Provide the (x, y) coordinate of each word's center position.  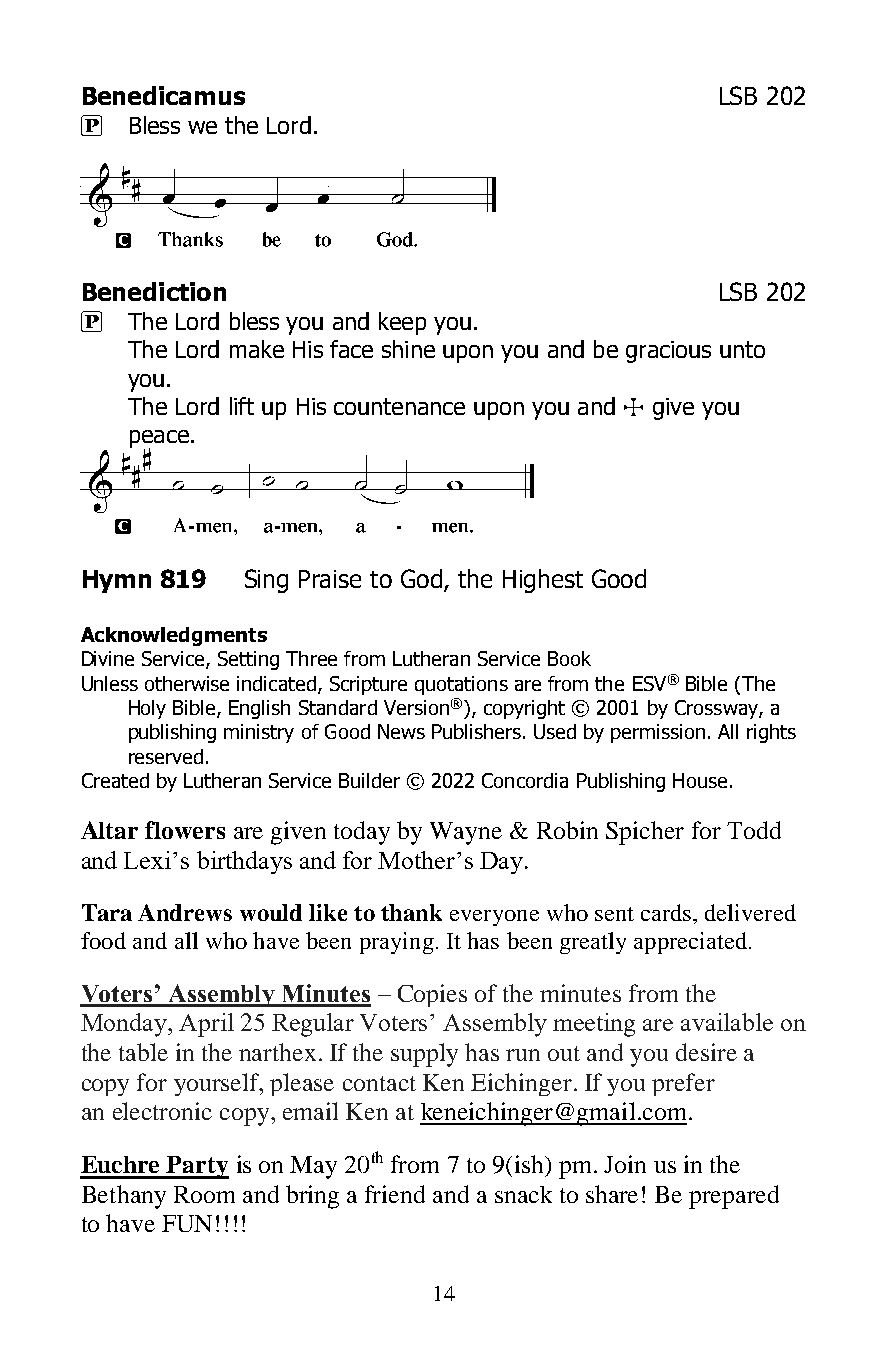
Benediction (154, 291)
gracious (668, 352)
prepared (734, 1197)
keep (402, 323)
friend (395, 1194)
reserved (166, 756)
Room (204, 1194)
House (700, 780)
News (401, 731)
